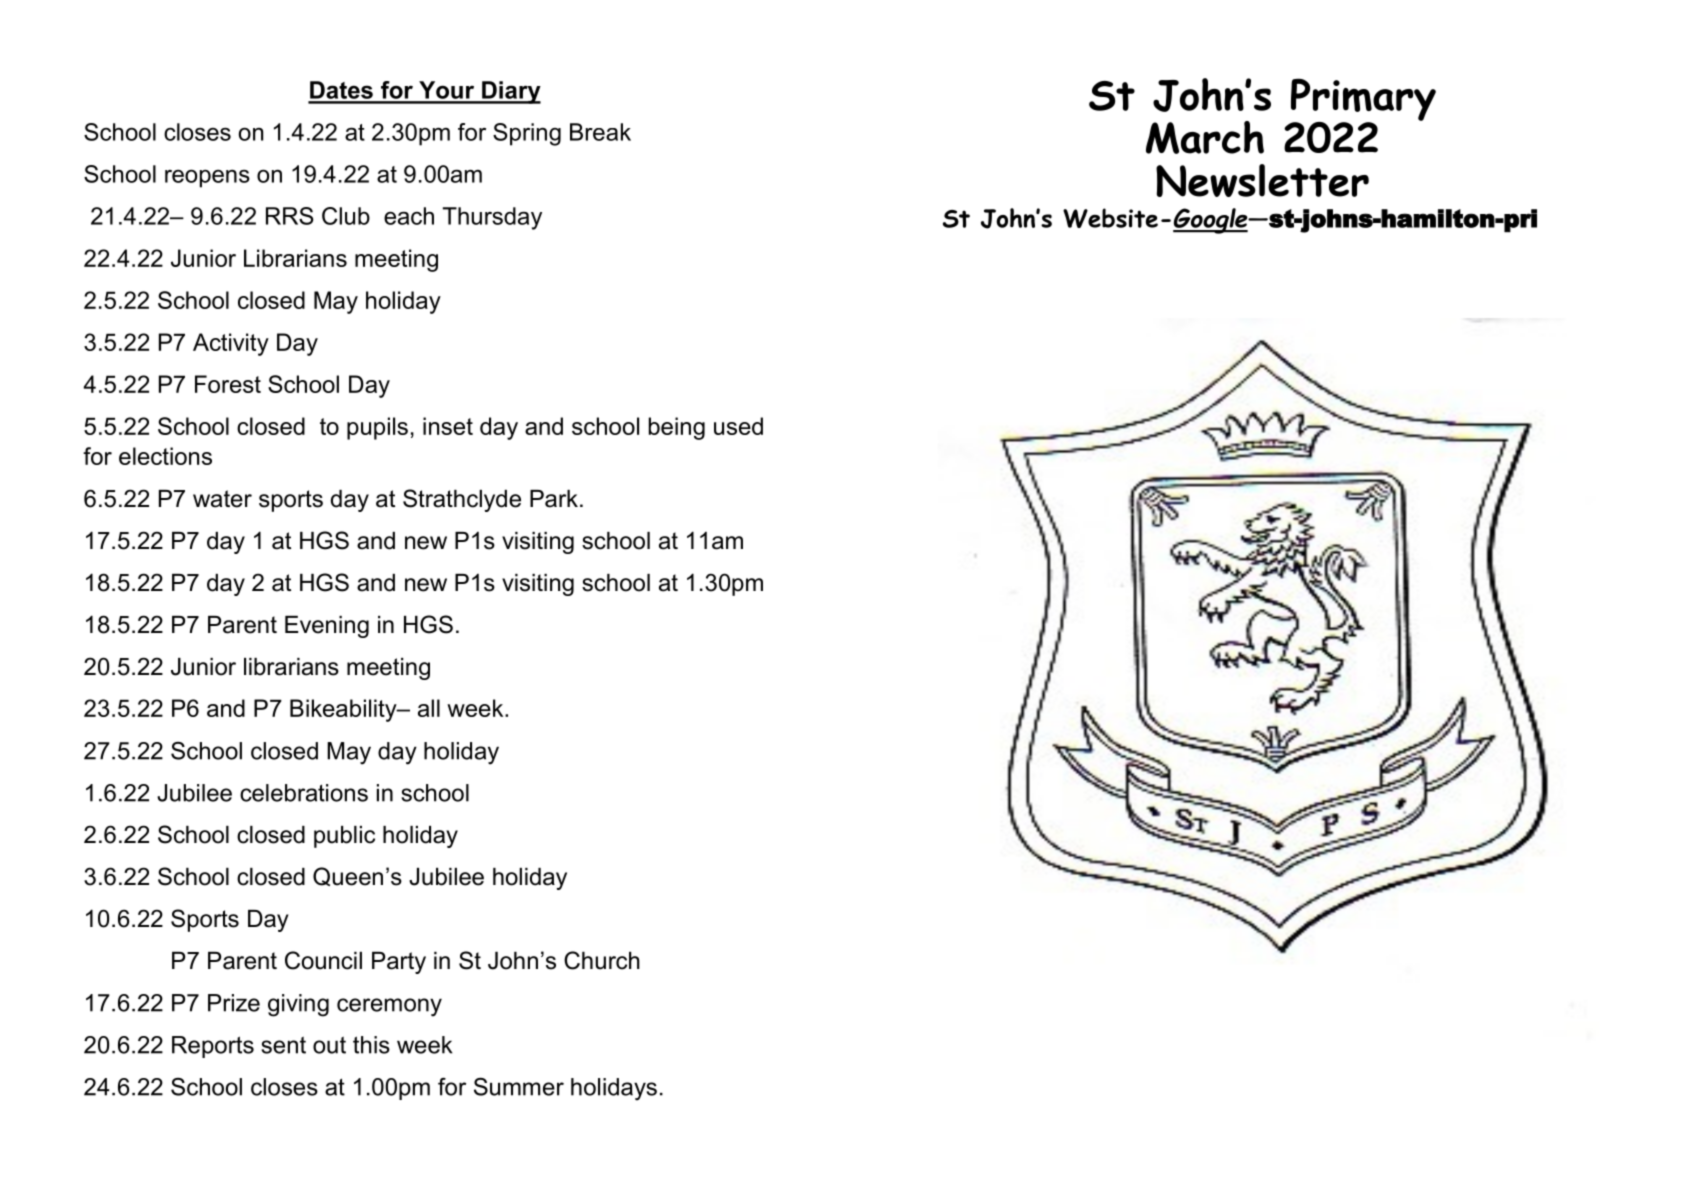  Describe the element at coordinates (344, 837) in the page. I see `public` at that location.
